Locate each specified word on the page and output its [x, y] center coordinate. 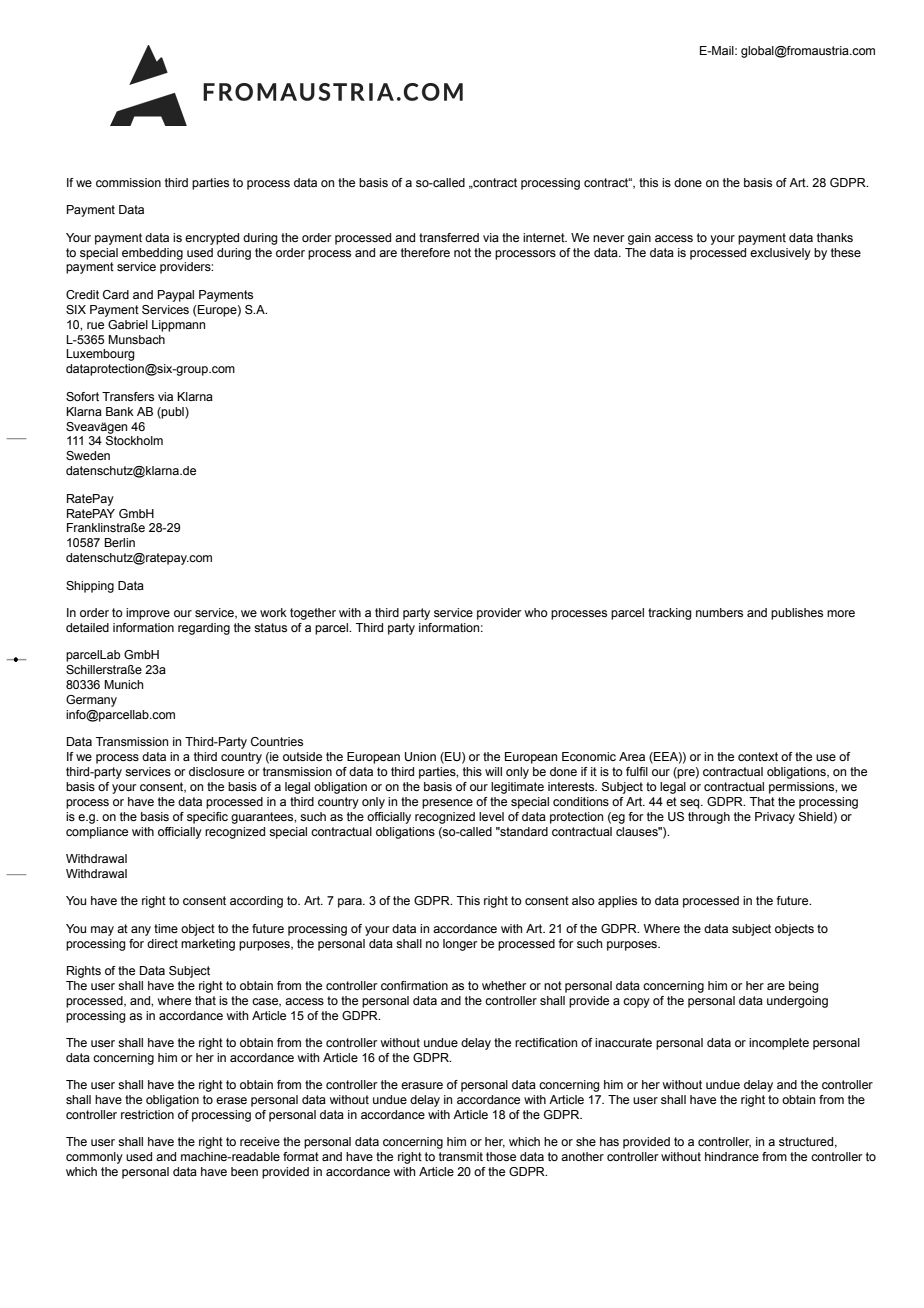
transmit [461, 1156]
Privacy [775, 818]
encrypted [212, 239]
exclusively [780, 254]
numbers [719, 612]
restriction [147, 1114]
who [536, 612]
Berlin [119, 542]
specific [207, 818]
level [491, 816]
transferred [449, 237]
